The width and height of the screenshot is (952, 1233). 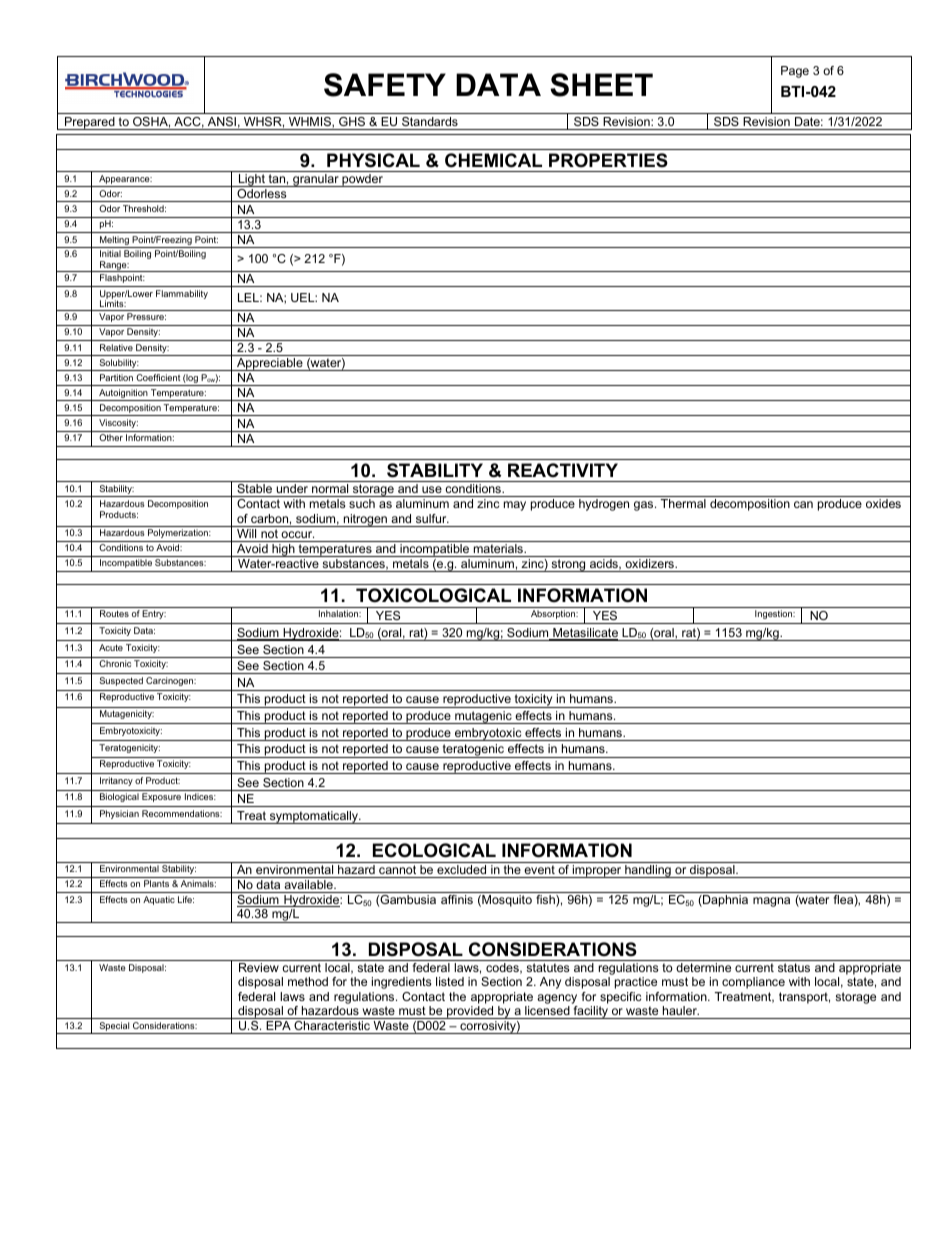 I want to click on Page, so click(x=795, y=72).
